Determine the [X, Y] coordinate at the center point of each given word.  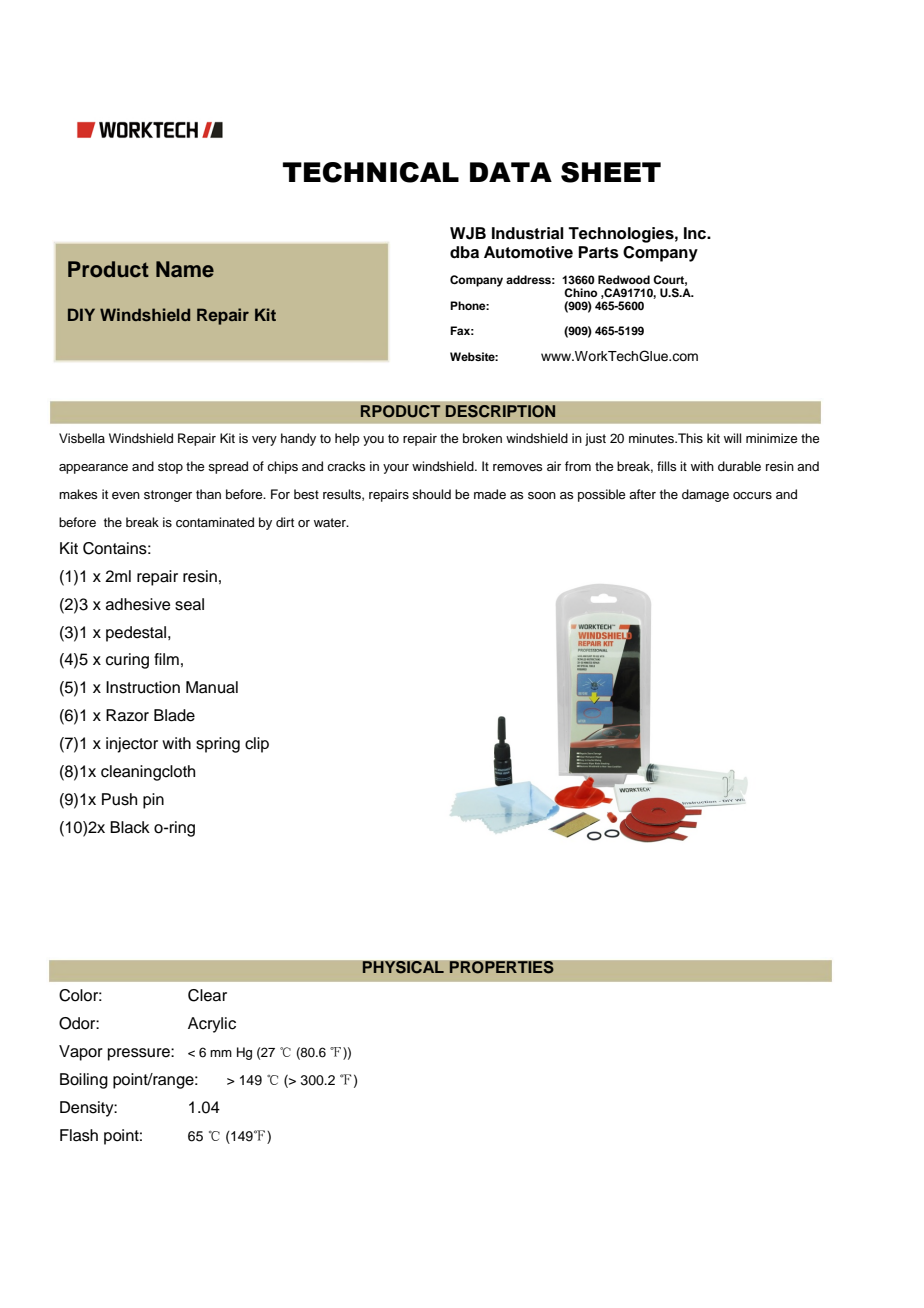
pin [153, 801]
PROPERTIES [501, 967]
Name [185, 269]
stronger [168, 496]
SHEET [611, 172]
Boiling [84, 1081]
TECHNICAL [371, 172]
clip [257, 745]
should [431, 494]
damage [705, 495]
